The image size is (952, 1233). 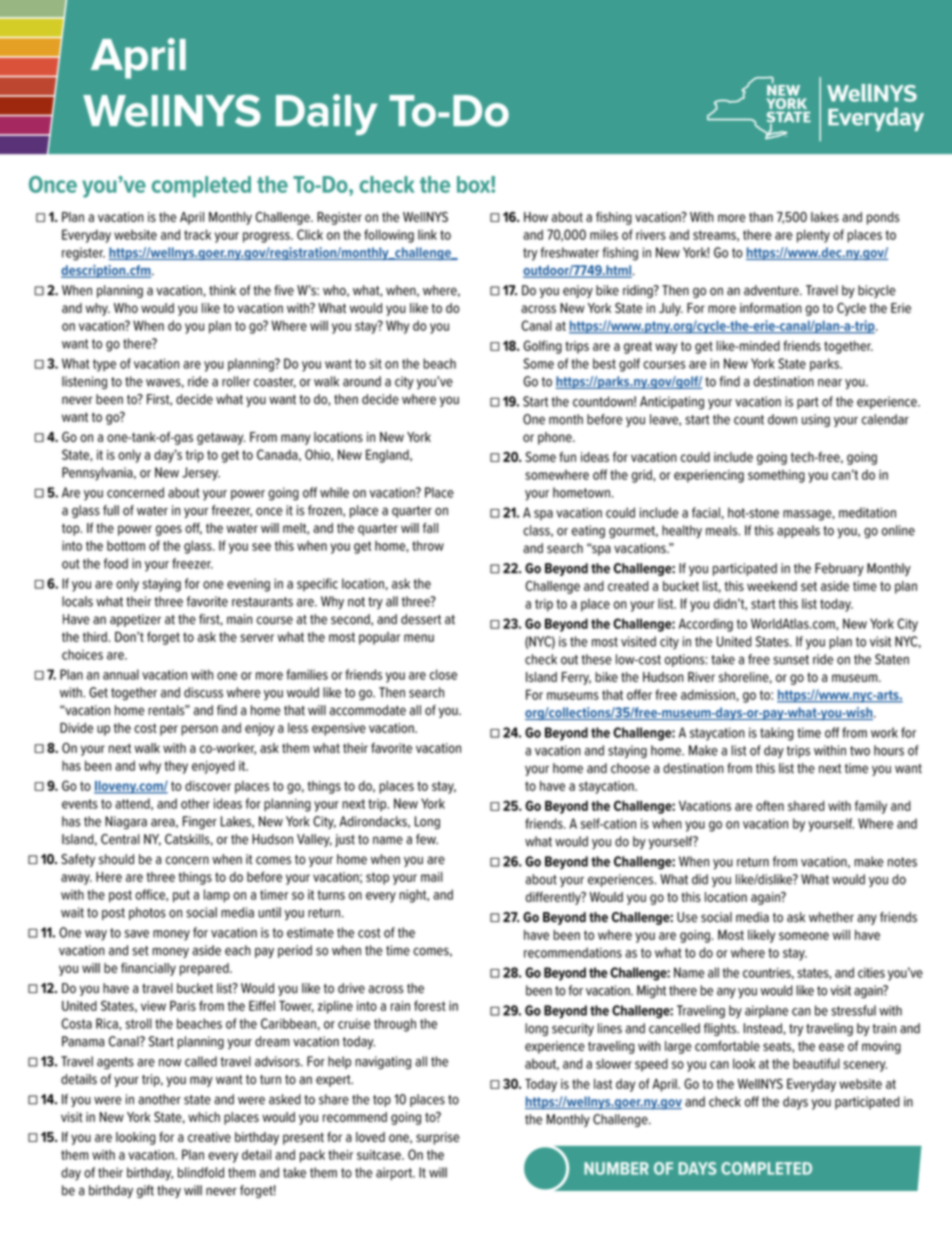 I want to click on than, so click(x=761, y=217).
